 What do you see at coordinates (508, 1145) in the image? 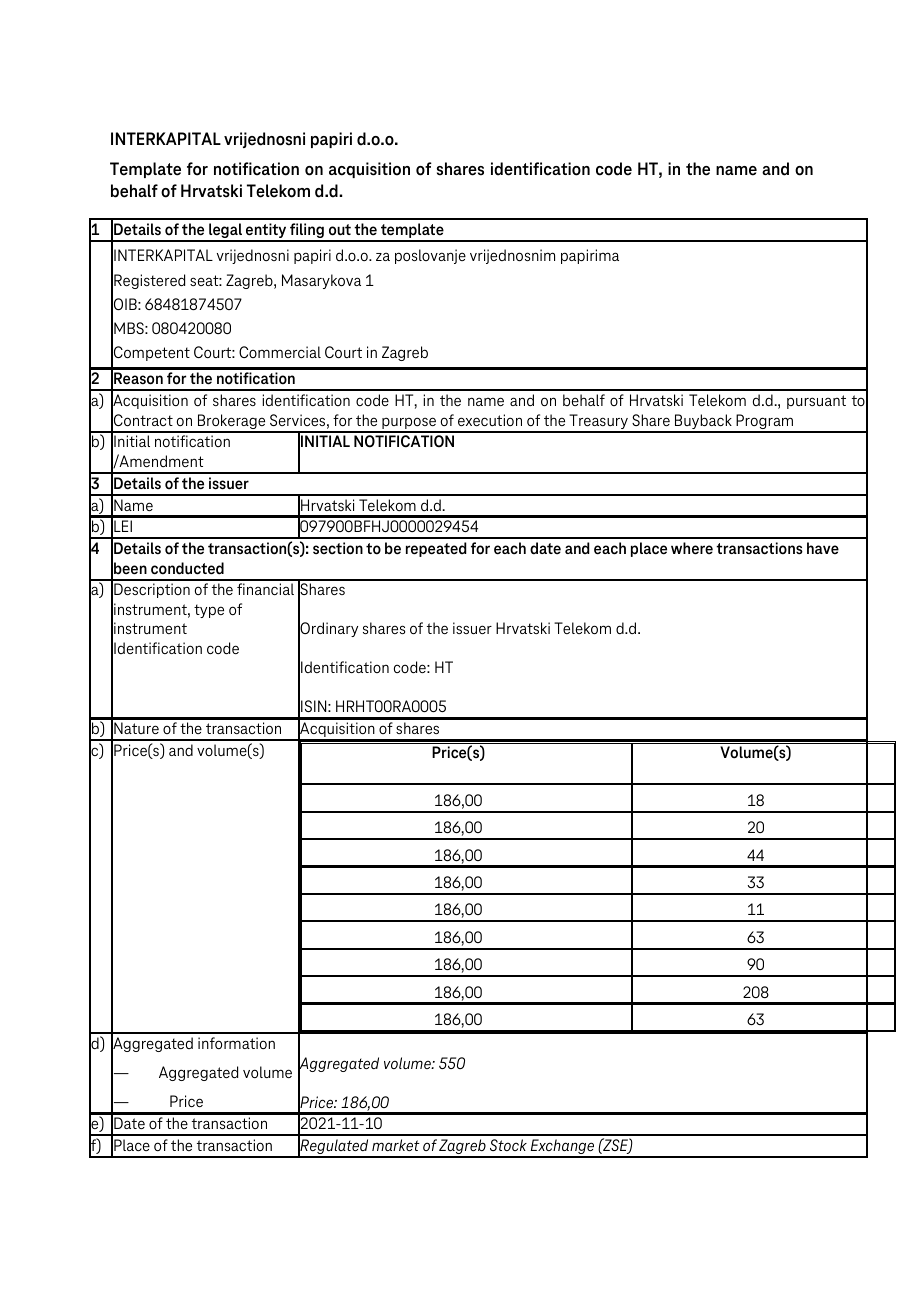
I see `Stock` at bounding box center [508, 1145].
